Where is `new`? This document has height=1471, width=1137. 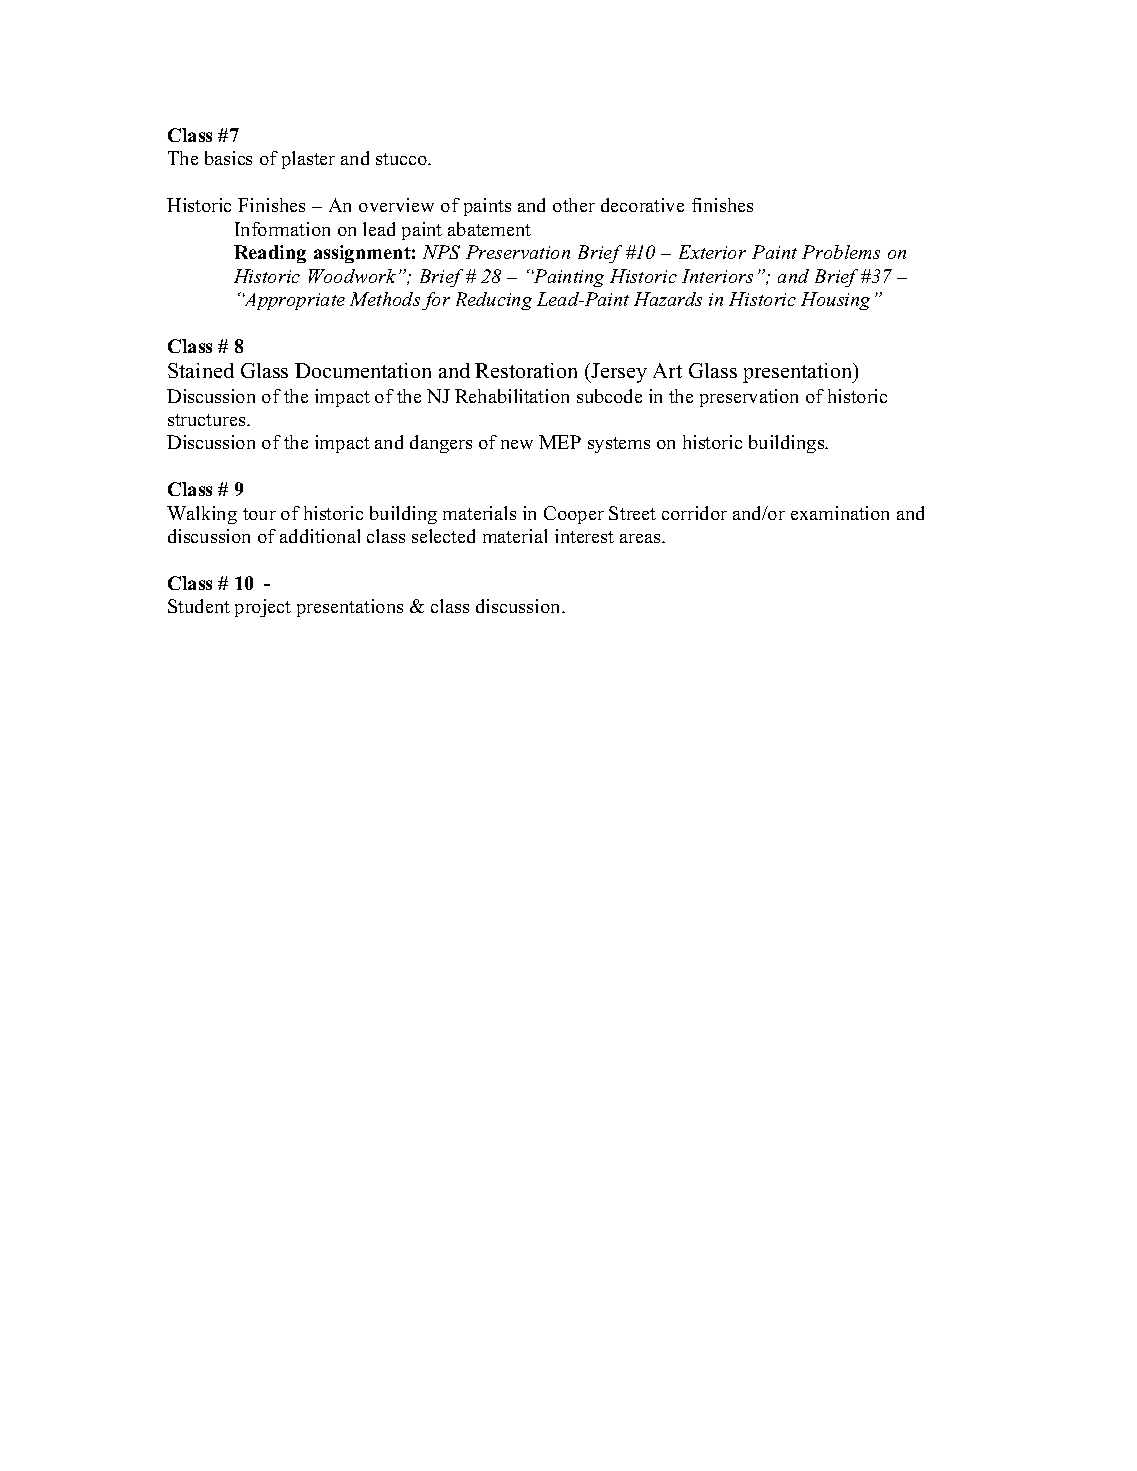 new is located at coordinates (517, 444).
